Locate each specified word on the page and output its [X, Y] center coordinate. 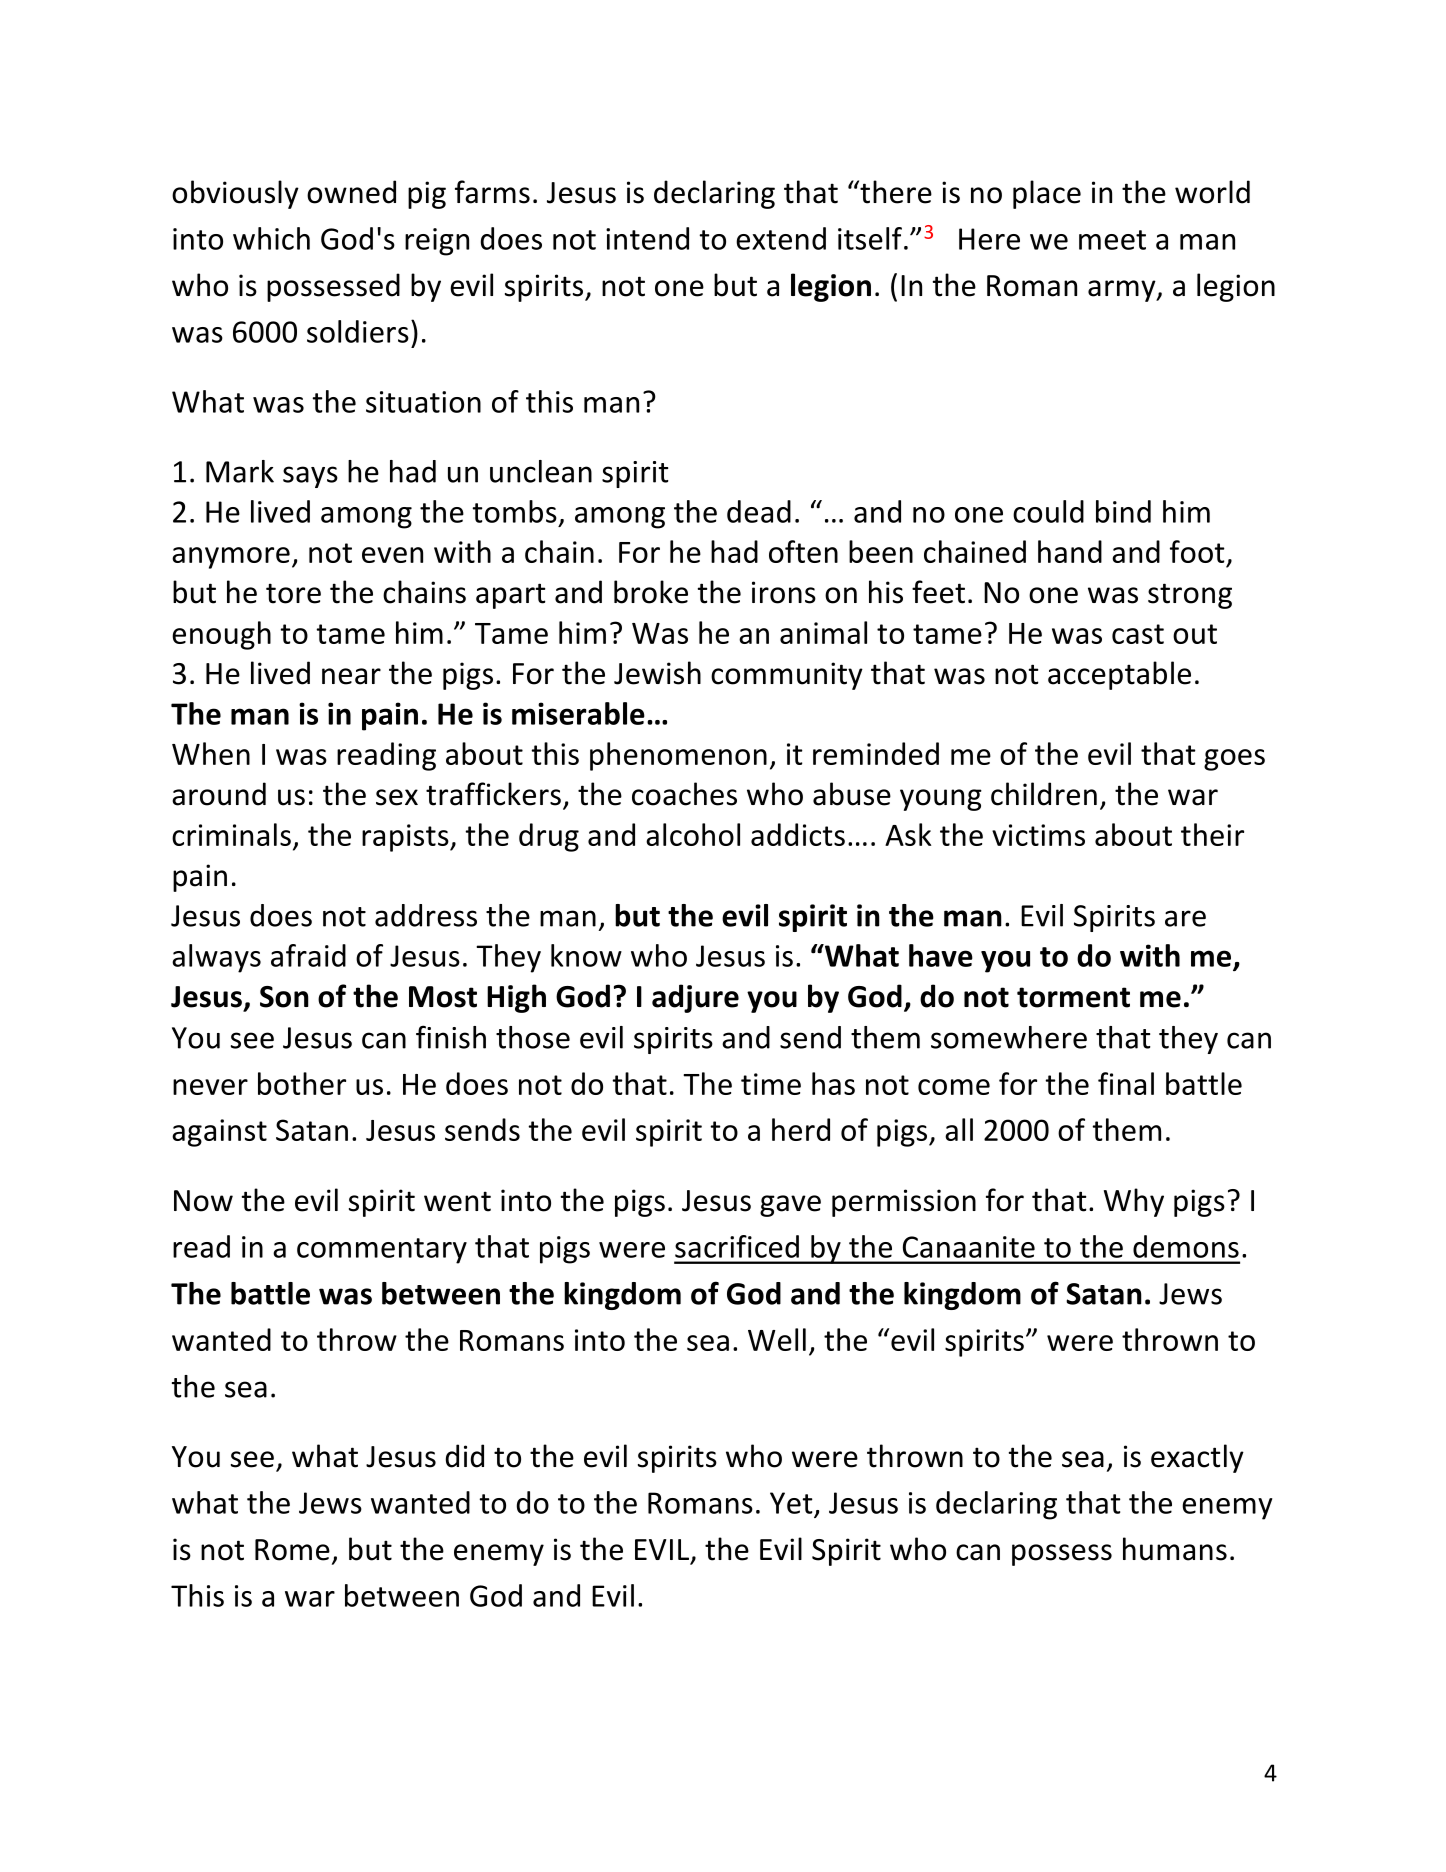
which [271, 238]
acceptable [1119, 675]
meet [1112, 240]
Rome [292, 1550]
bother [302, 1083]
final [1126, 1083]
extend [781, 238]
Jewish [657, 673]
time [771, 1084]
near [351, 676]
